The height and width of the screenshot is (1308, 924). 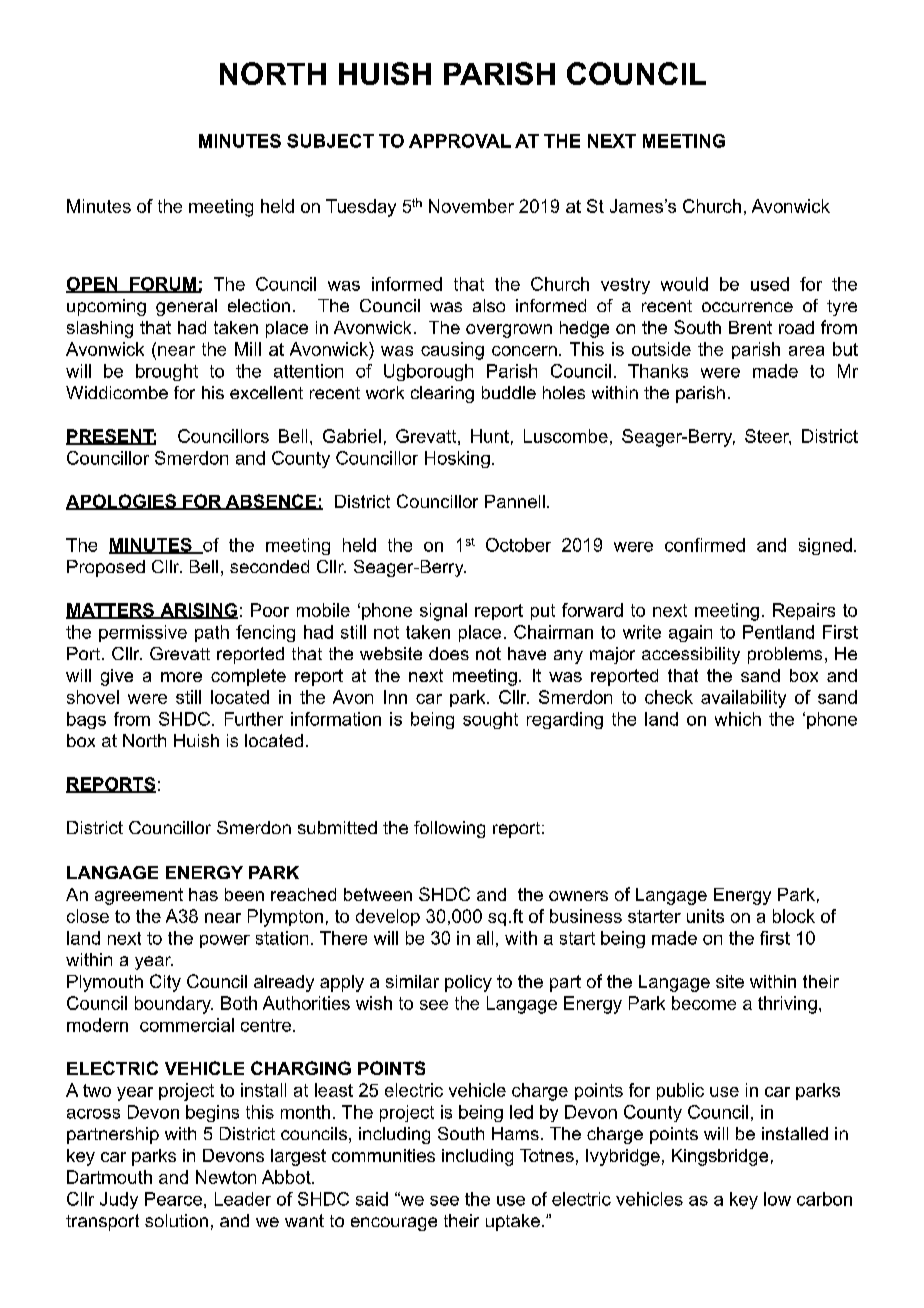 What do you see at coordinates (770, 284) in the screenshot?
I see `used` at bounding box center [770, 284].
